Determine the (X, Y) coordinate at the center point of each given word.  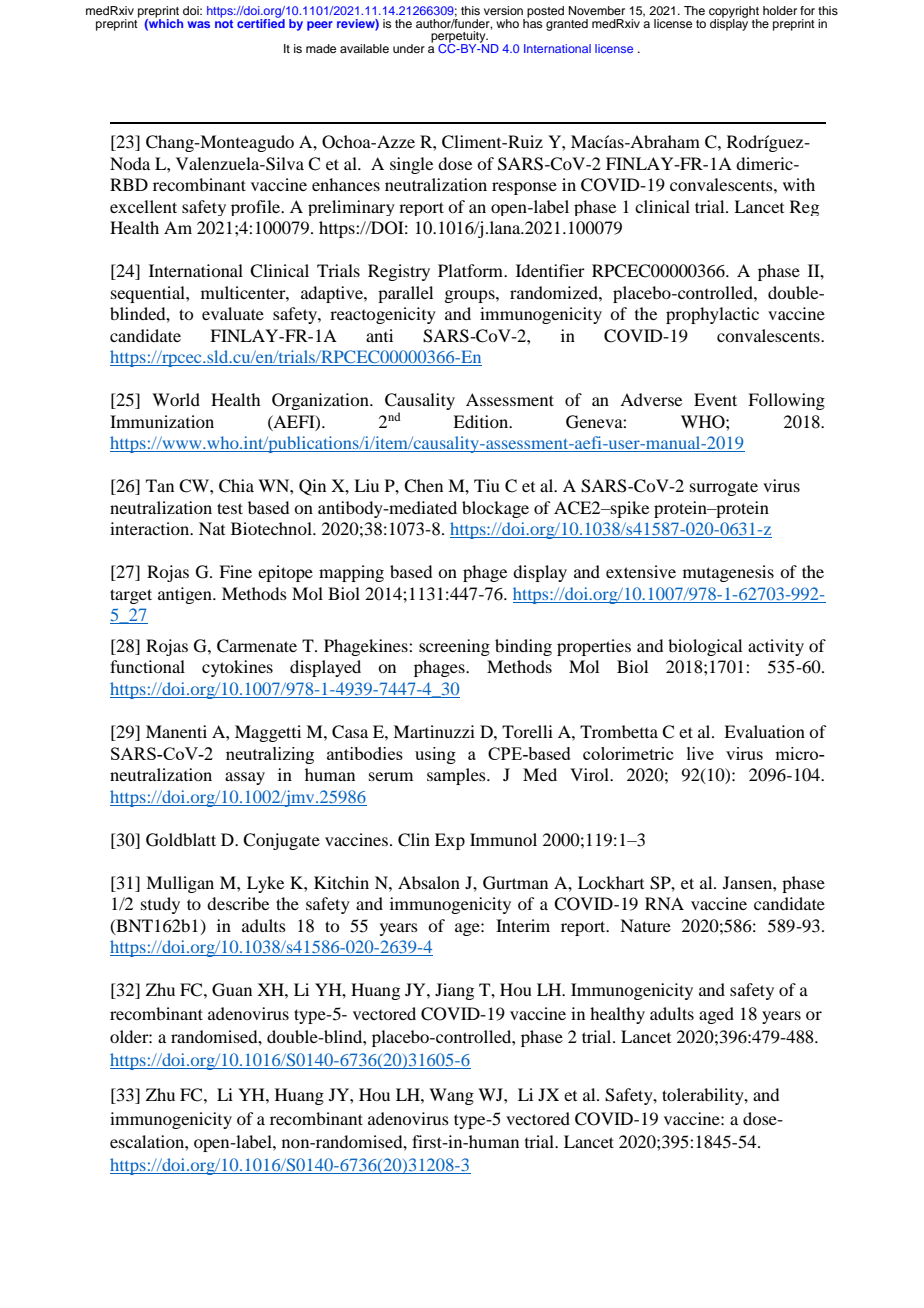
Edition (482, 421)
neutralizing (270, 755)
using (435, 755)
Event (715, 399)
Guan (232, 990)
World (176, 399)
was (198, 24)
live (700, 753)
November (597, 10)
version (503, 10)
